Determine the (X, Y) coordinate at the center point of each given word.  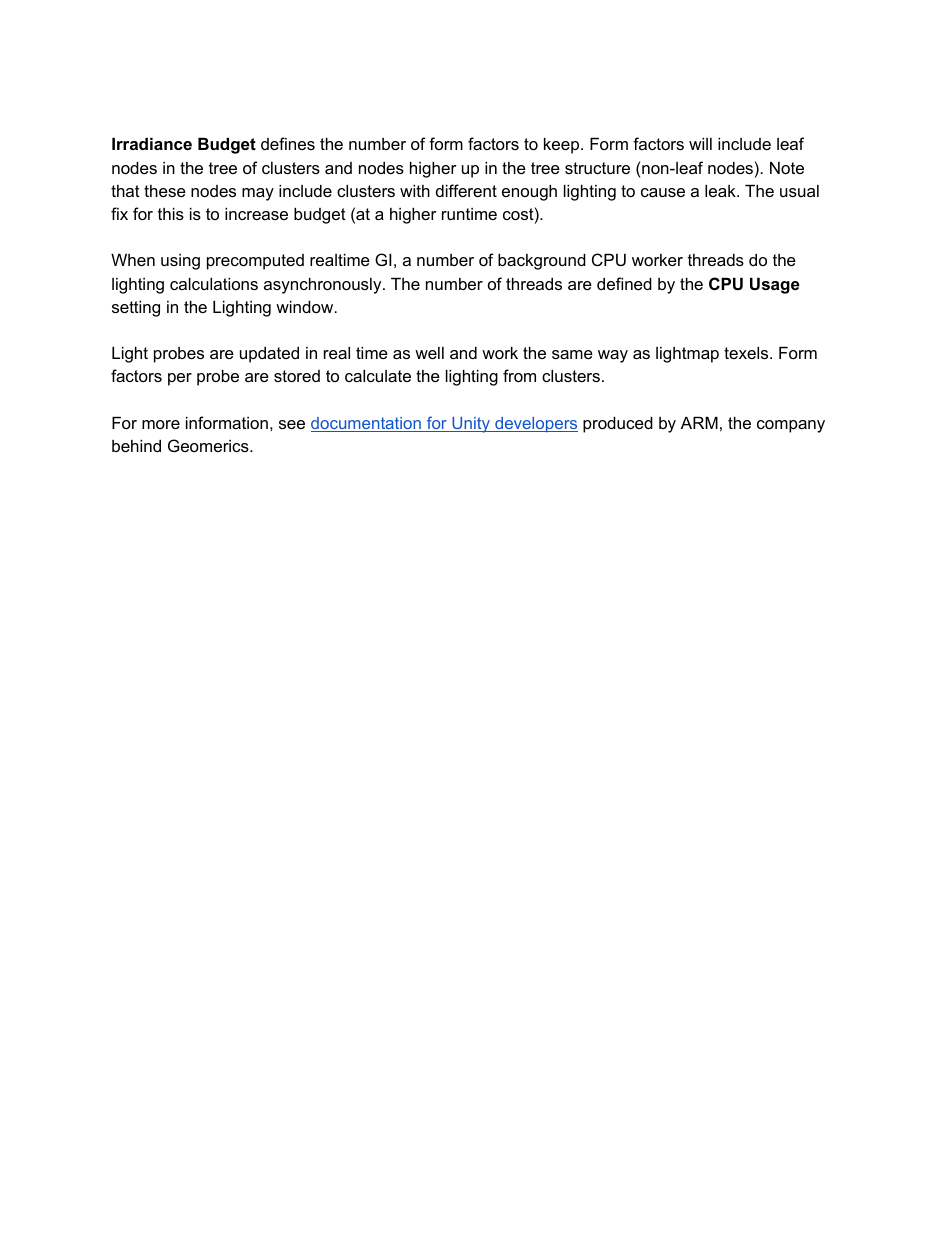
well (429, 353)
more (161, 424)
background (542, 262)
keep (563, 146)
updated (269, 355)
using (180, 262)
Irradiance (152, 144)
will (700, 144)
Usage (775, 286)
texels (747, 353)
